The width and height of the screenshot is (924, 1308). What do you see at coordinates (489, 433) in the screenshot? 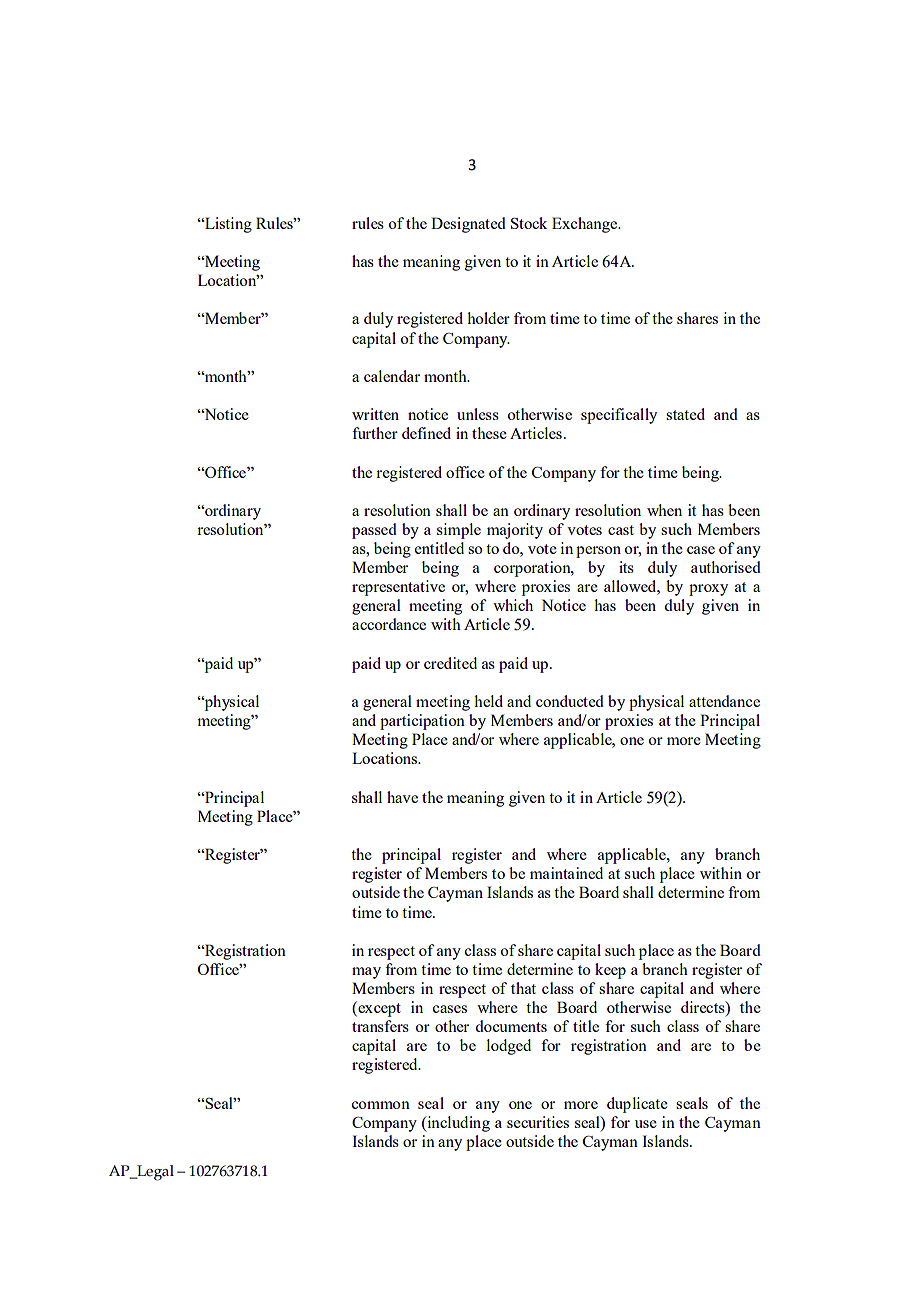
I see `these` at bounding box center [489, 433].
